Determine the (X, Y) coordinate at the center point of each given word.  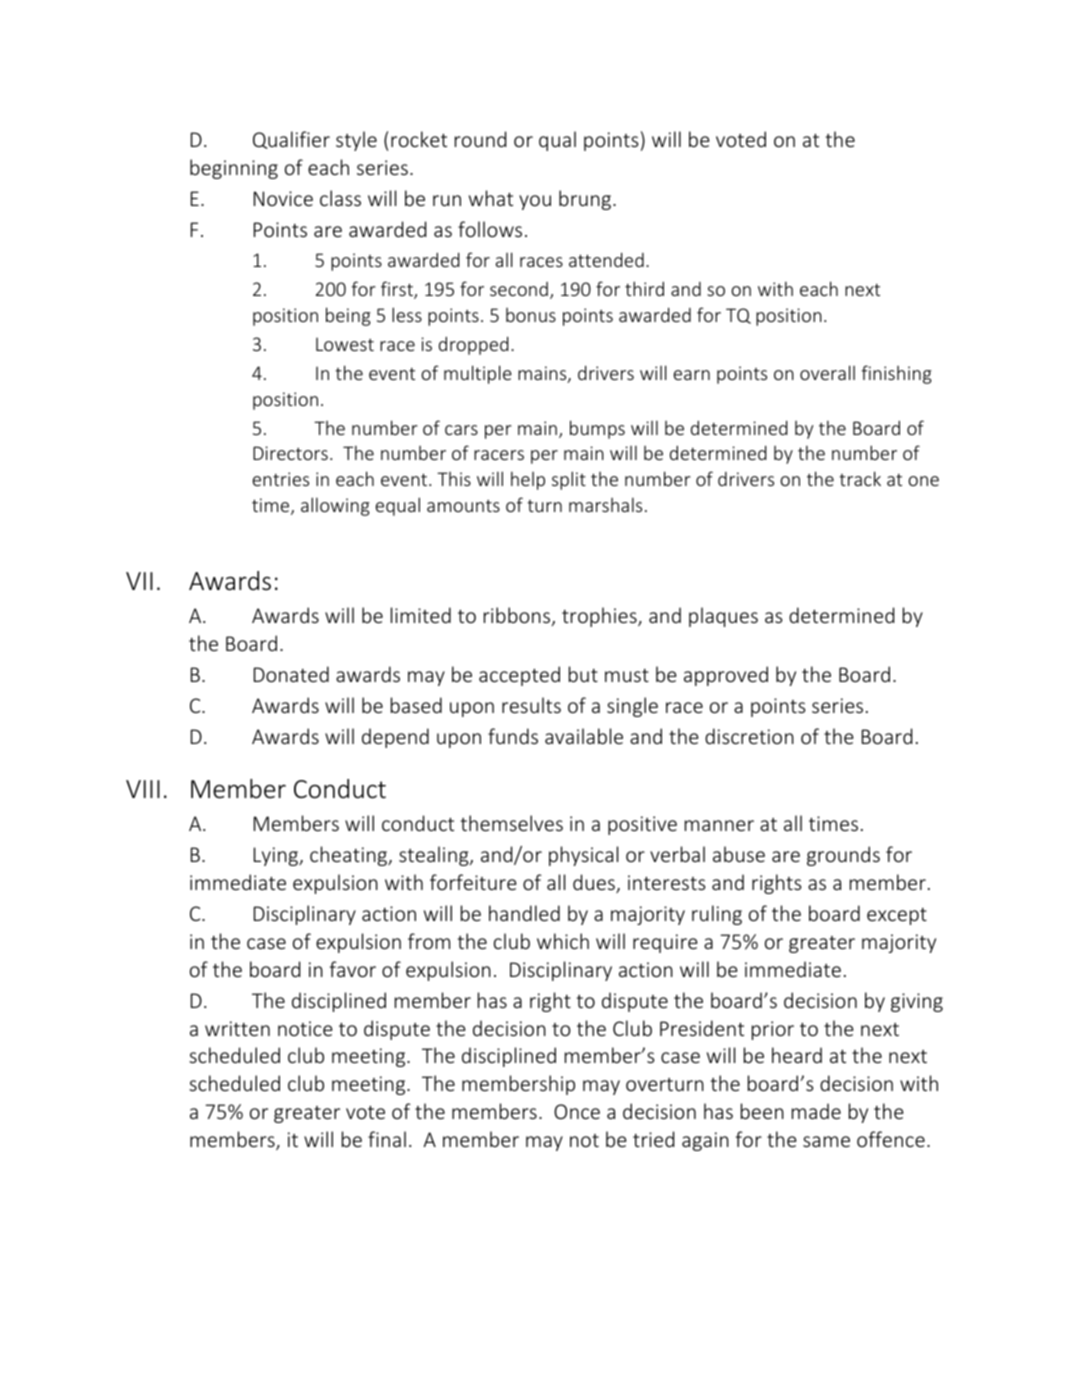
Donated (291, 674)
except (897, 916)
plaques (723, 617)
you (535, 202)
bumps (597, 429)
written (237, 1028)
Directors (290, 453)
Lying (277, 856)
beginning (234, 169)
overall (827, 372)
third (644, 288)
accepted (519, 676)
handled (524, 913)
